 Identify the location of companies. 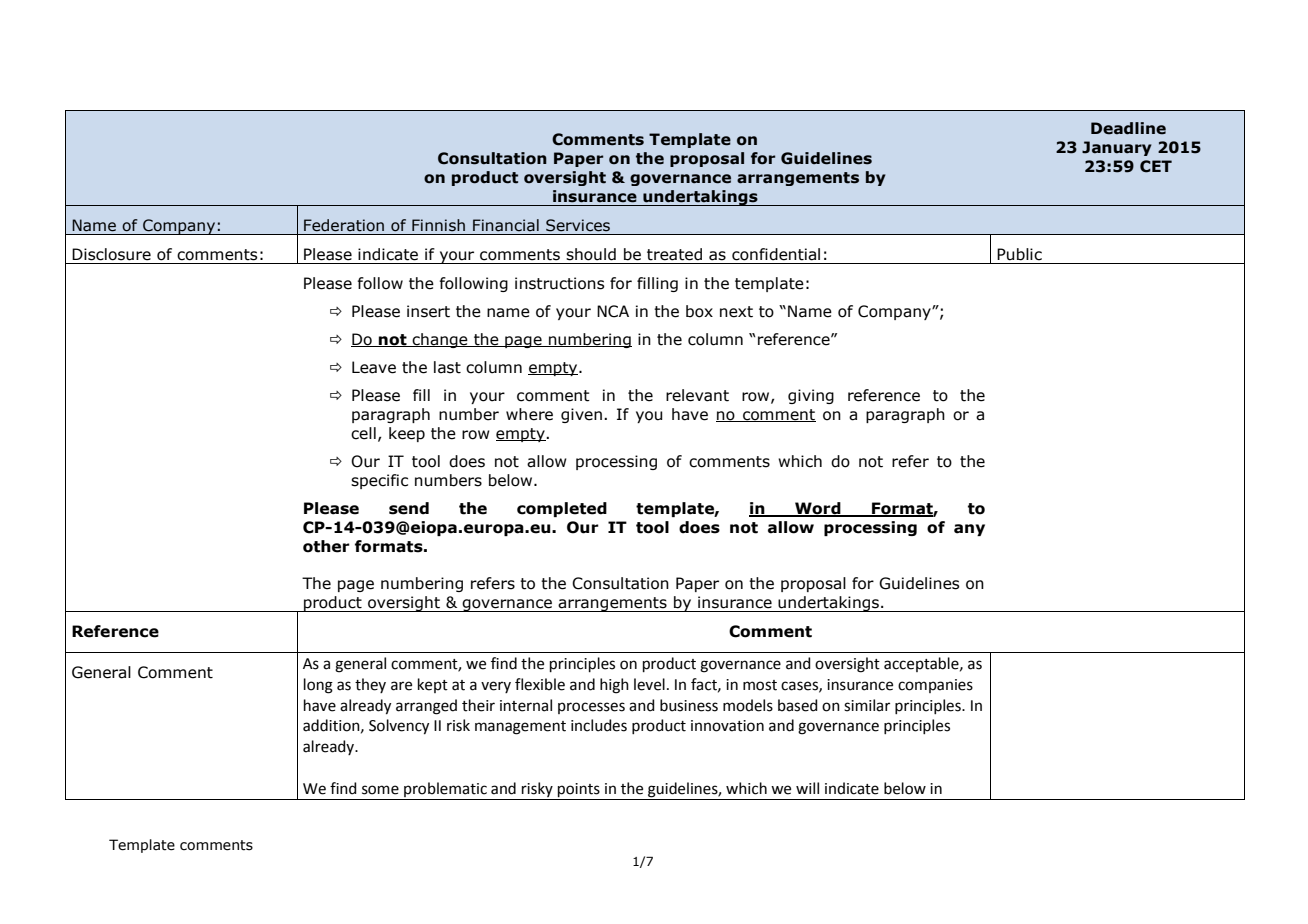
(935, 686).
